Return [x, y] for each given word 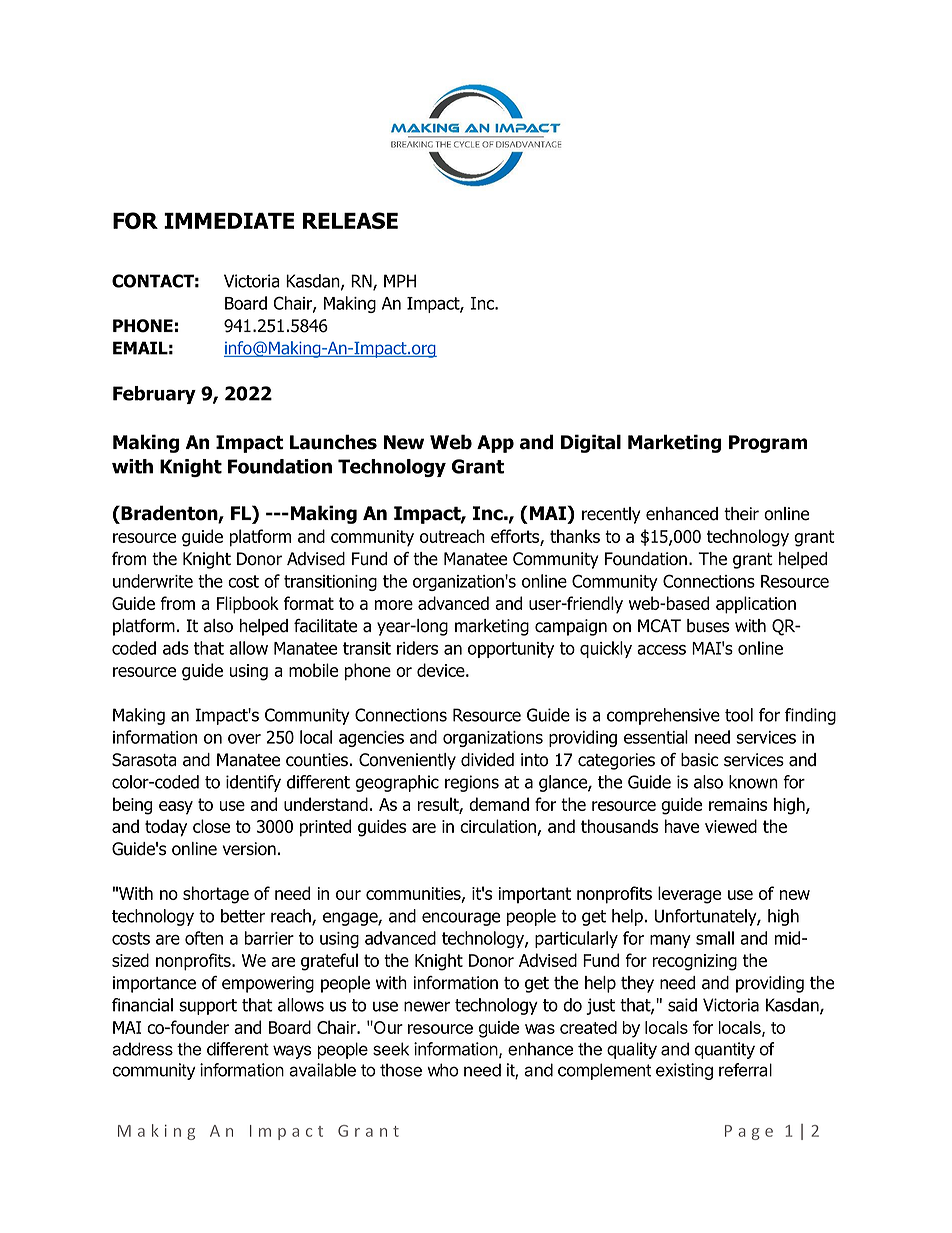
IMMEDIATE [229, 221]
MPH [400, 281]
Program [768, 444]
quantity [725, 1050]
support [208, 1007]
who [442, 1070]
